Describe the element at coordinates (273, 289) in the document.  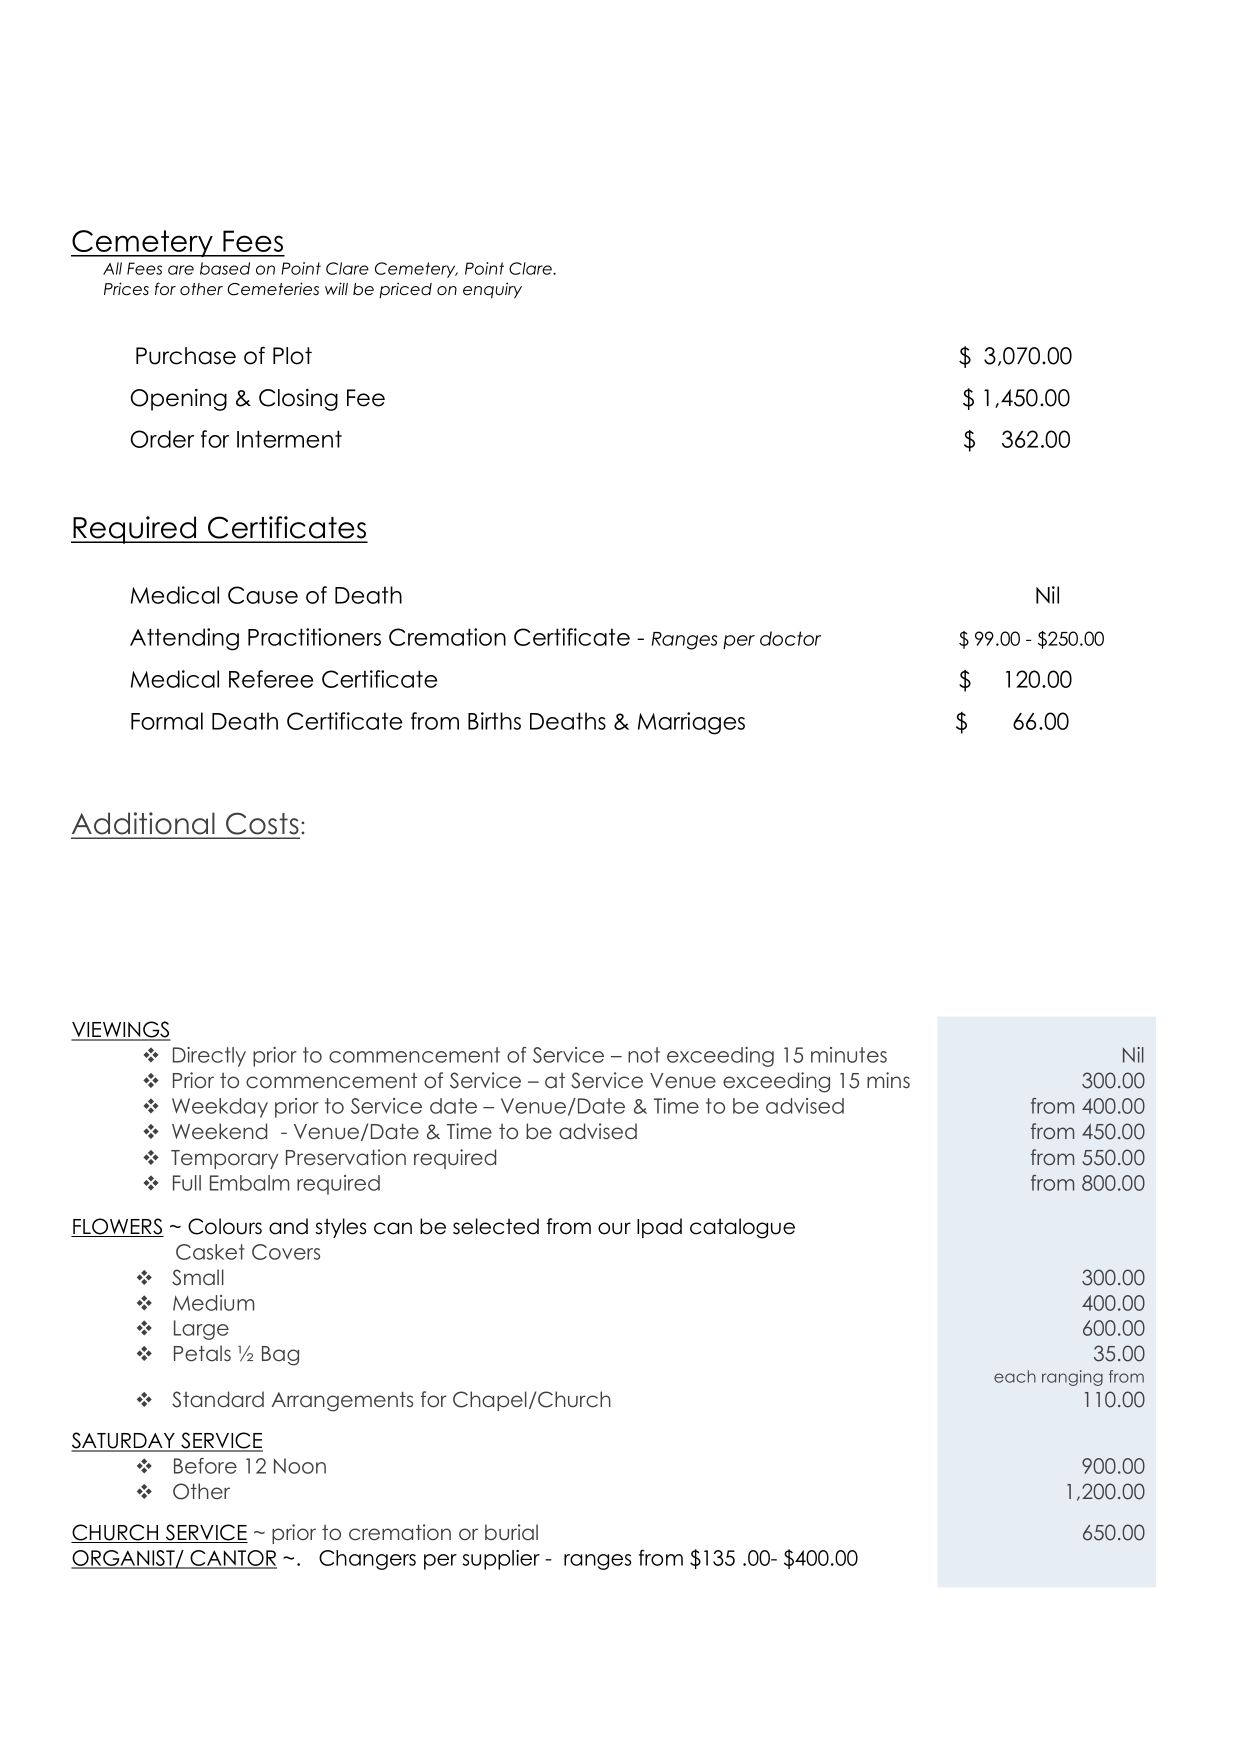
I see `Cemeteries` at that location.
